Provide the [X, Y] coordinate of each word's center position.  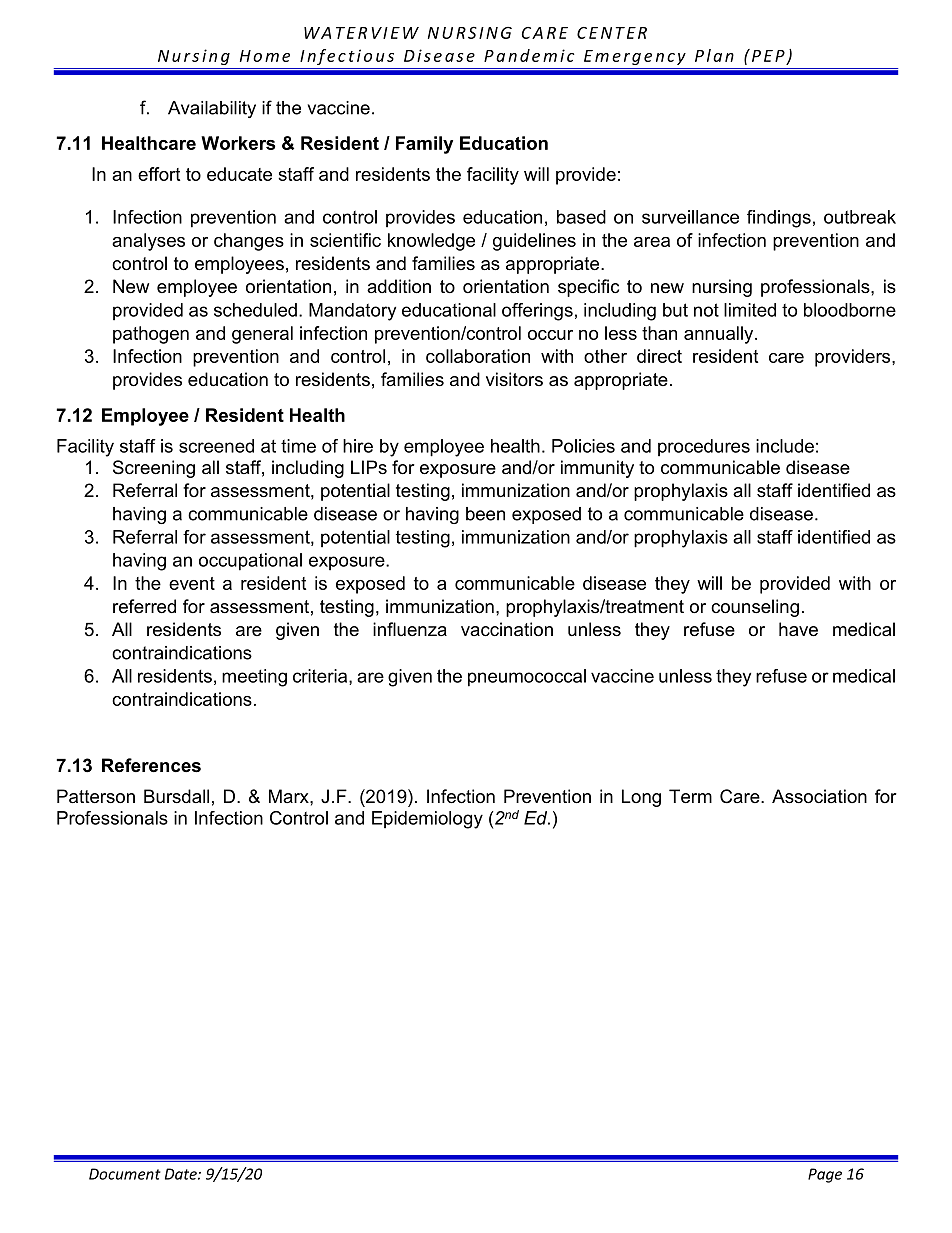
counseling [755, 608]
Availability [212, 109]
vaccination [507, 629]
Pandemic [529, 55]
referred [144, 606]
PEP [768, 56]
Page [825, 1175]
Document [125, 1174]
